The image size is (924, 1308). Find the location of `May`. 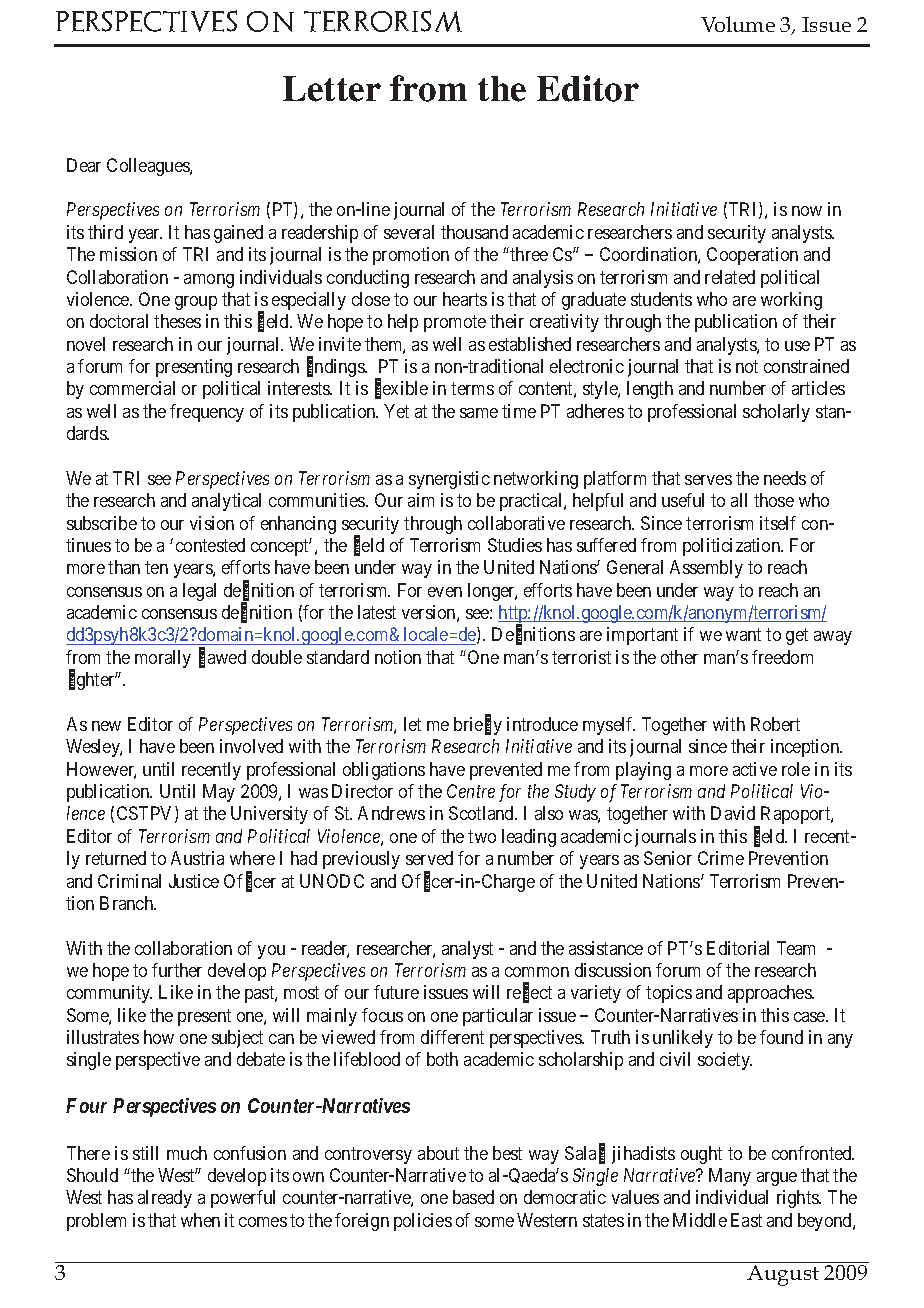

May is located at coordinates (219, 793).
